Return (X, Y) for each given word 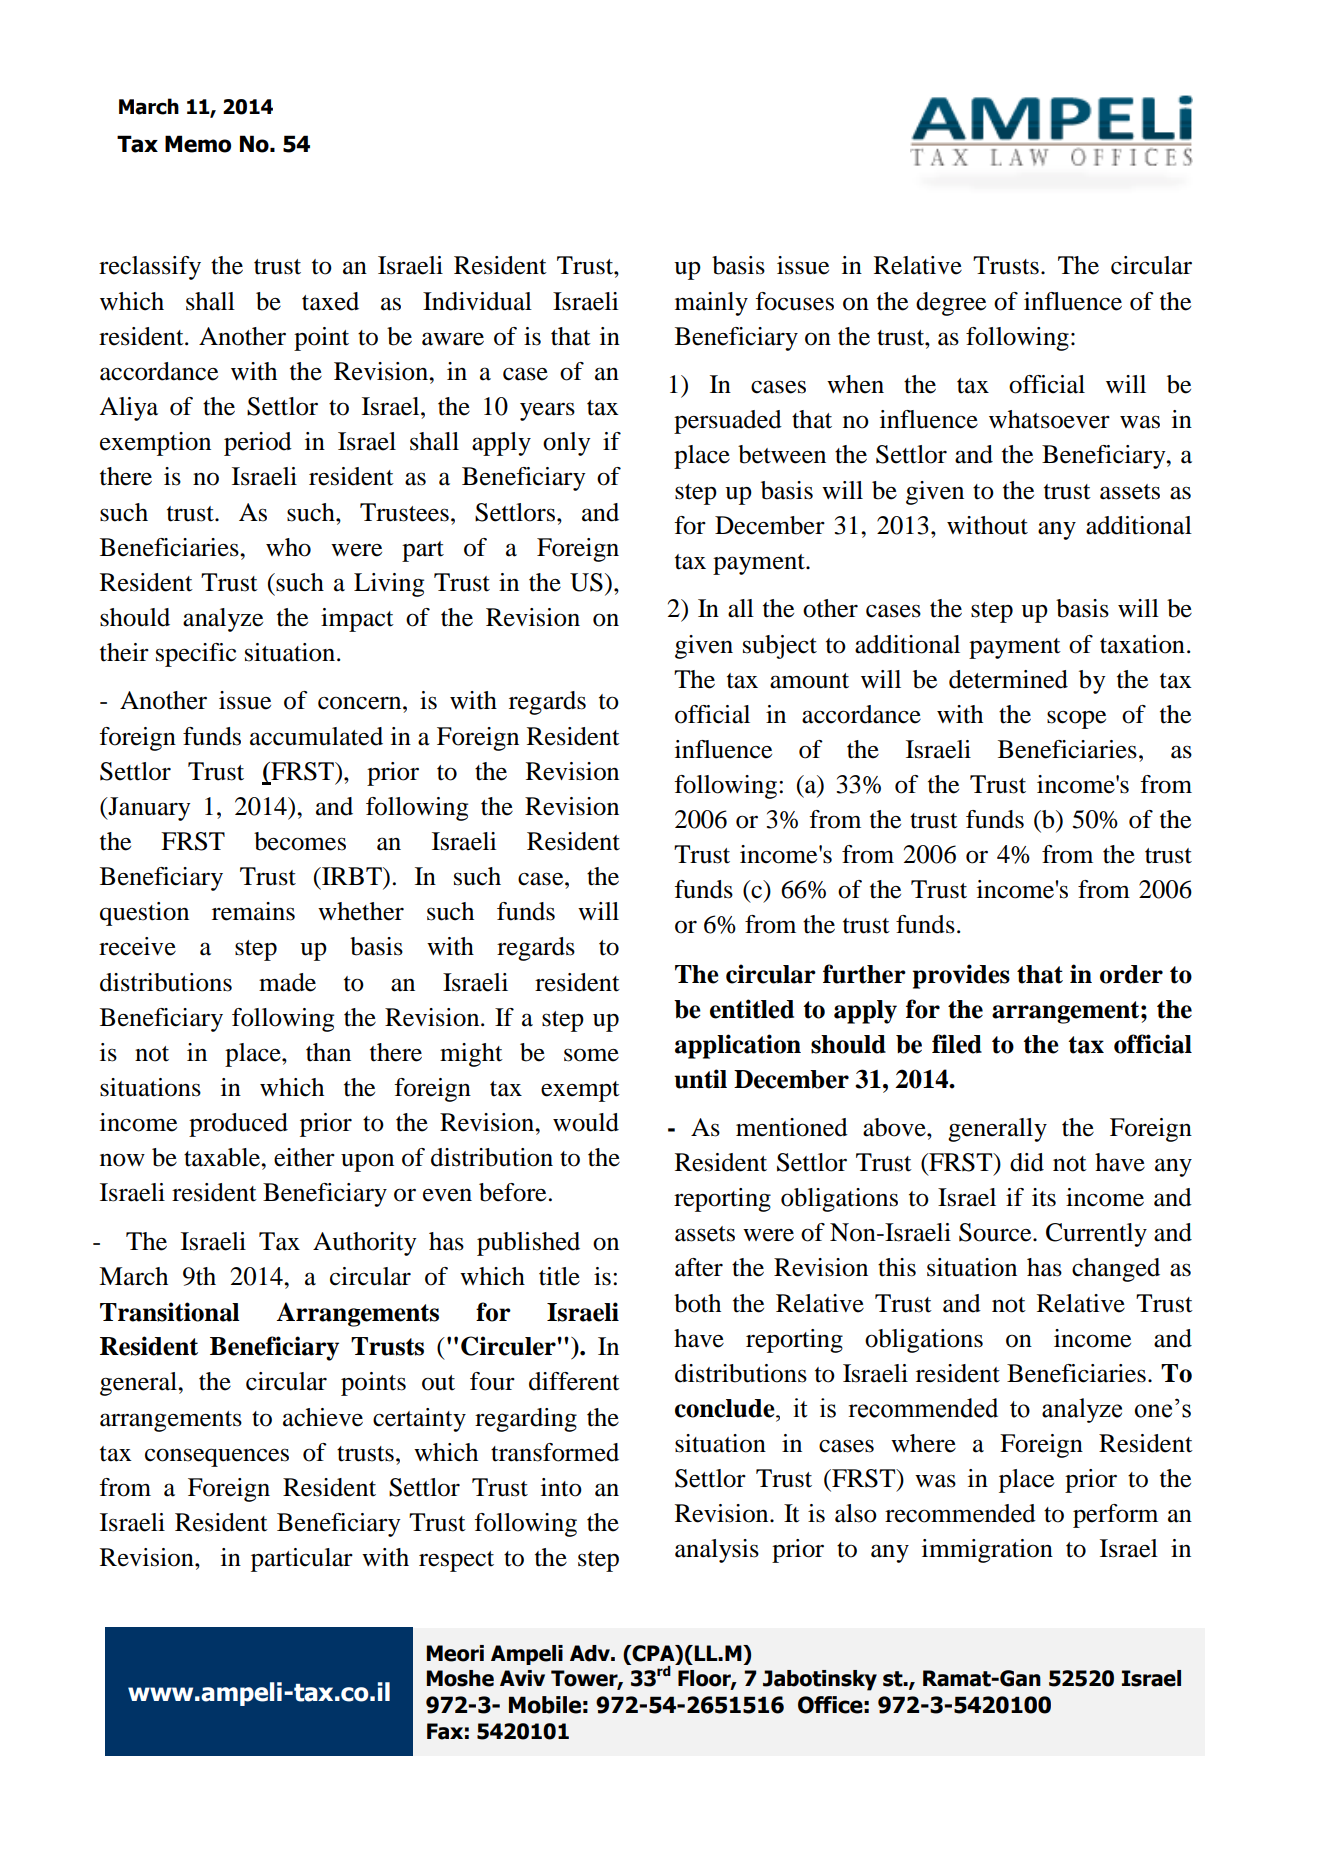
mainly (711, 304)
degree (951, 304)
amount (809, 681)
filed (957, 1044)
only (567, 444)
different (574, 1381)
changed (1116, 1270)
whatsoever (1049, 419)
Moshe (460, 1678)
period (258, 444)
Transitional (170, 1312)
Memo (198, 144)
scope (1076, 719)
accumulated (316, 736)
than (328, 1052)
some (591, 1055)
